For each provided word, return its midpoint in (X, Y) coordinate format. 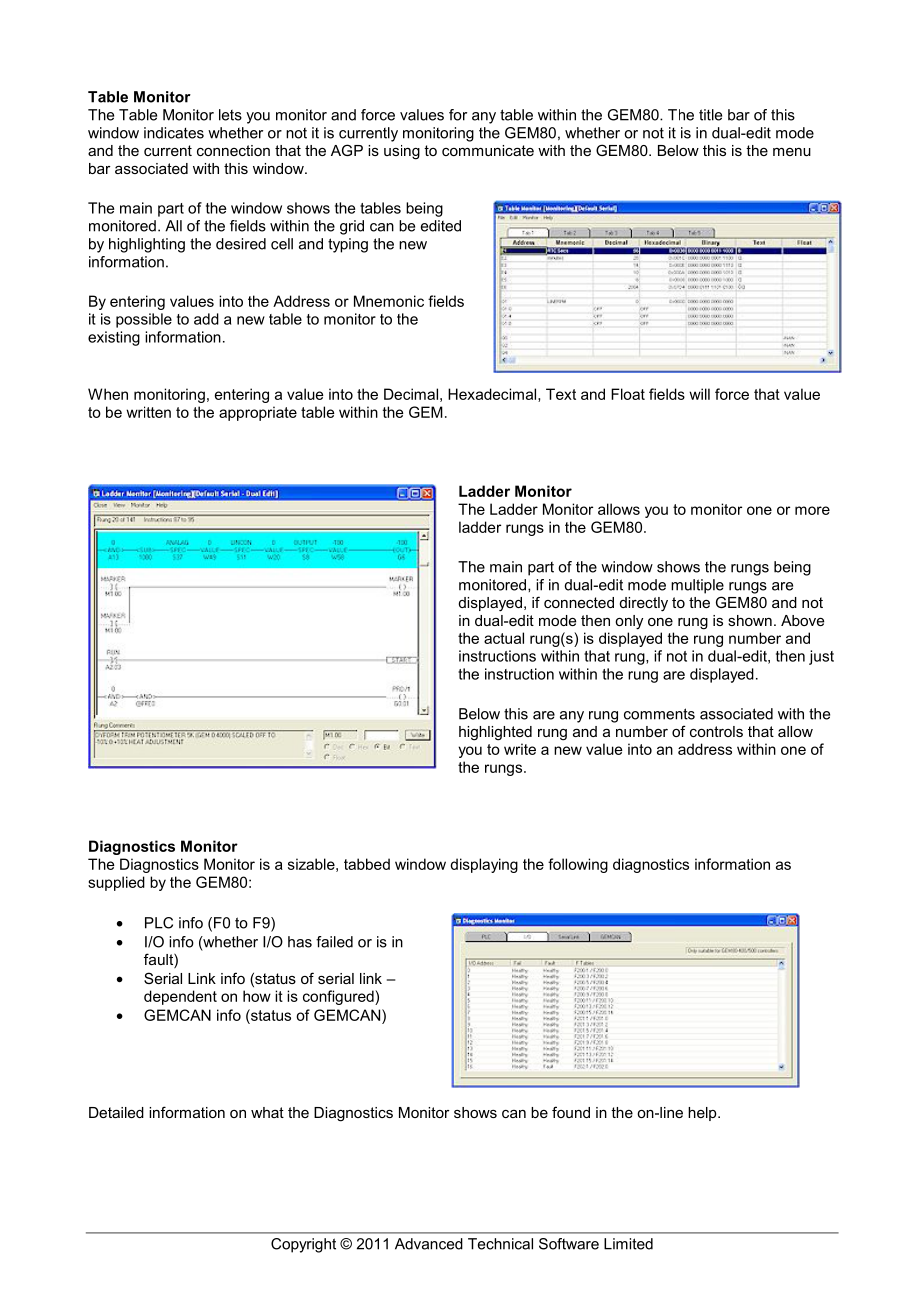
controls (716, 731)
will (699, 394)
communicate (488, 150)
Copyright (303, 1245)
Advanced (429, 1244)
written (148, 412)
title (710, 115)
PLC (159, 923)
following (578, 865)
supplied (116, 883)
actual (504, 638)
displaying (484, 865)
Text (561, 394)
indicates (174, 133)
